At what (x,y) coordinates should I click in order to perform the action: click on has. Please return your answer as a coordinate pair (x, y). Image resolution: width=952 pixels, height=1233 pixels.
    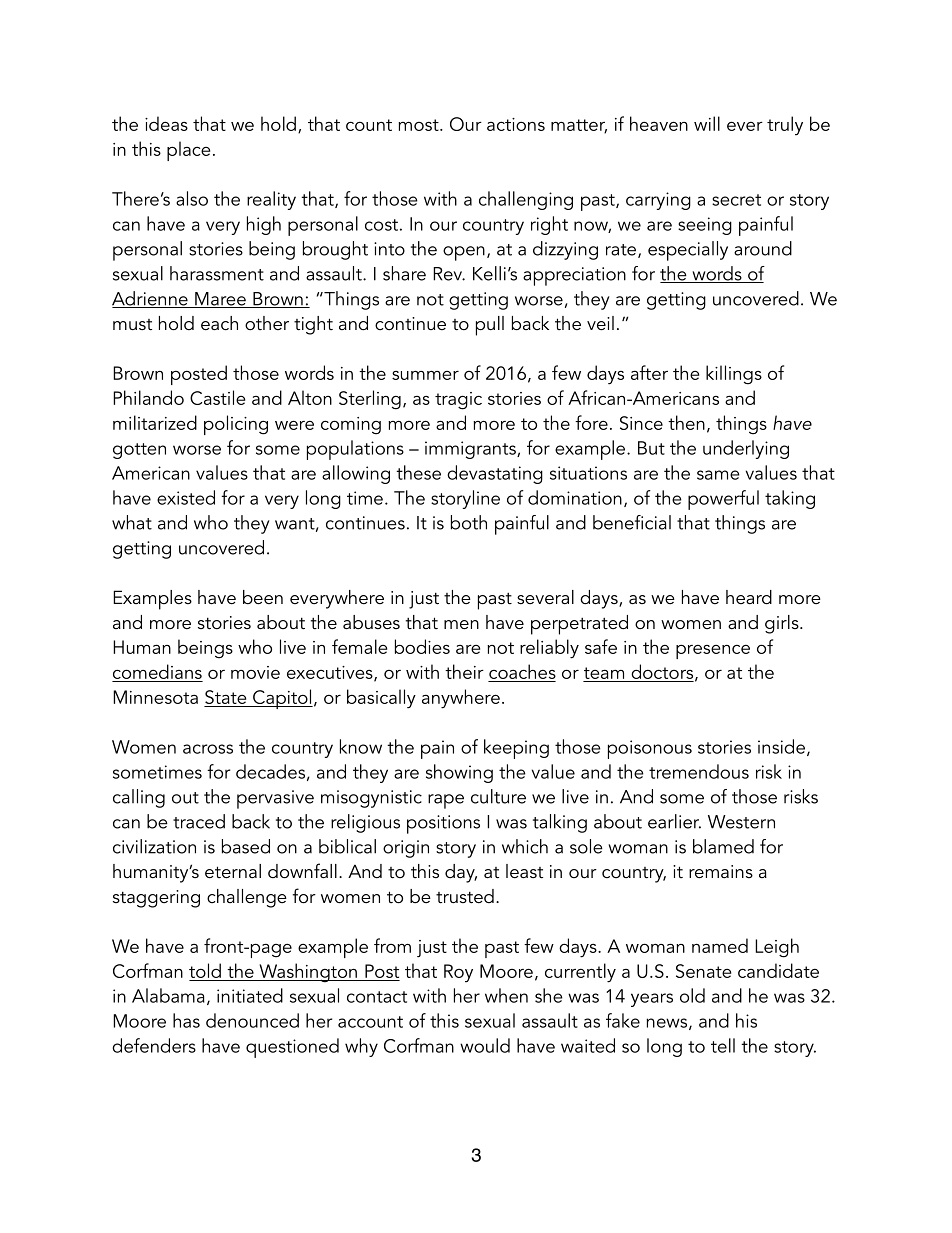
    Looking at the image, I should click on (186, 1020).
